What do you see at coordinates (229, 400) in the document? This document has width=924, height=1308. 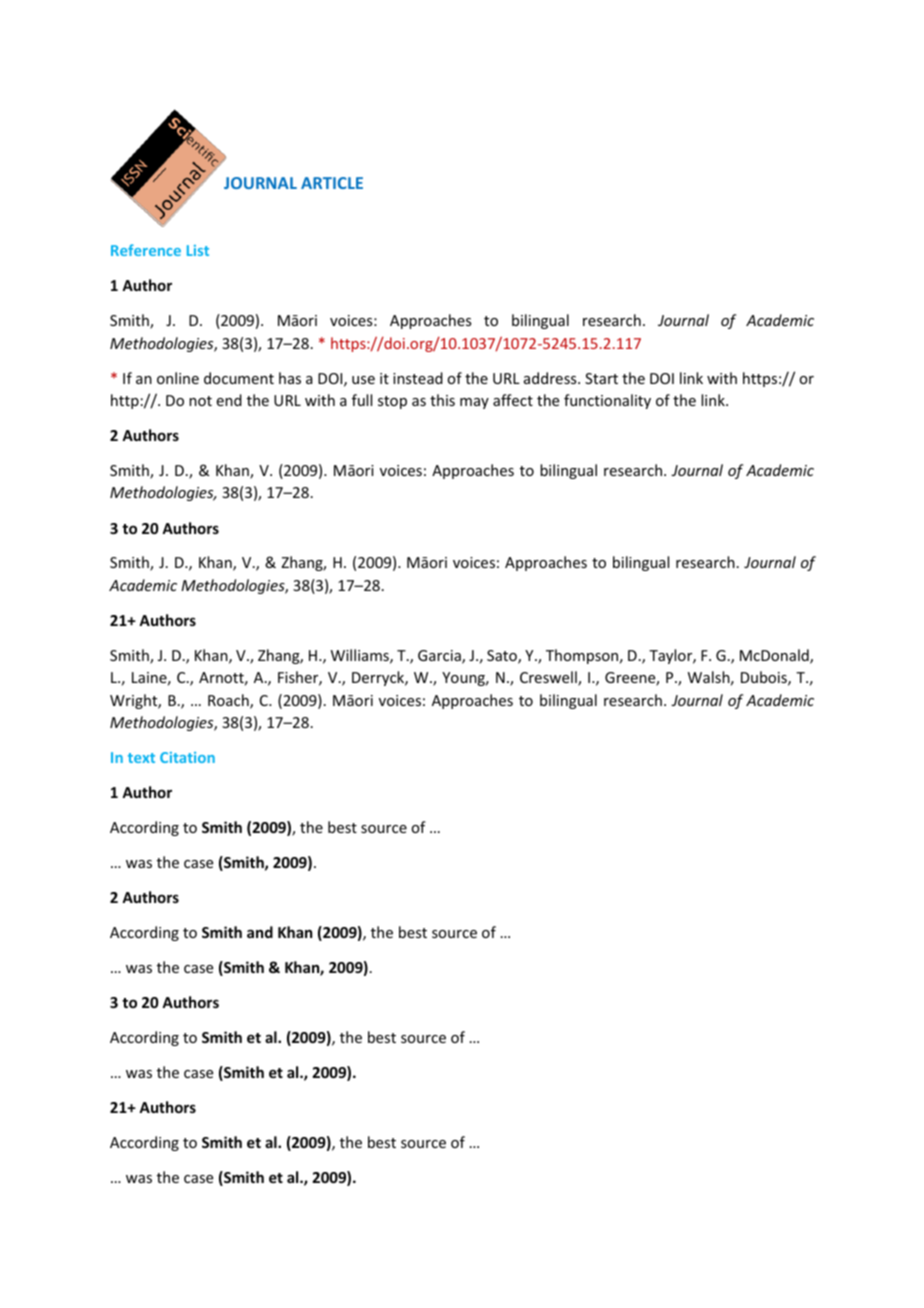 I see `end` at bounding box center [229, 400].
